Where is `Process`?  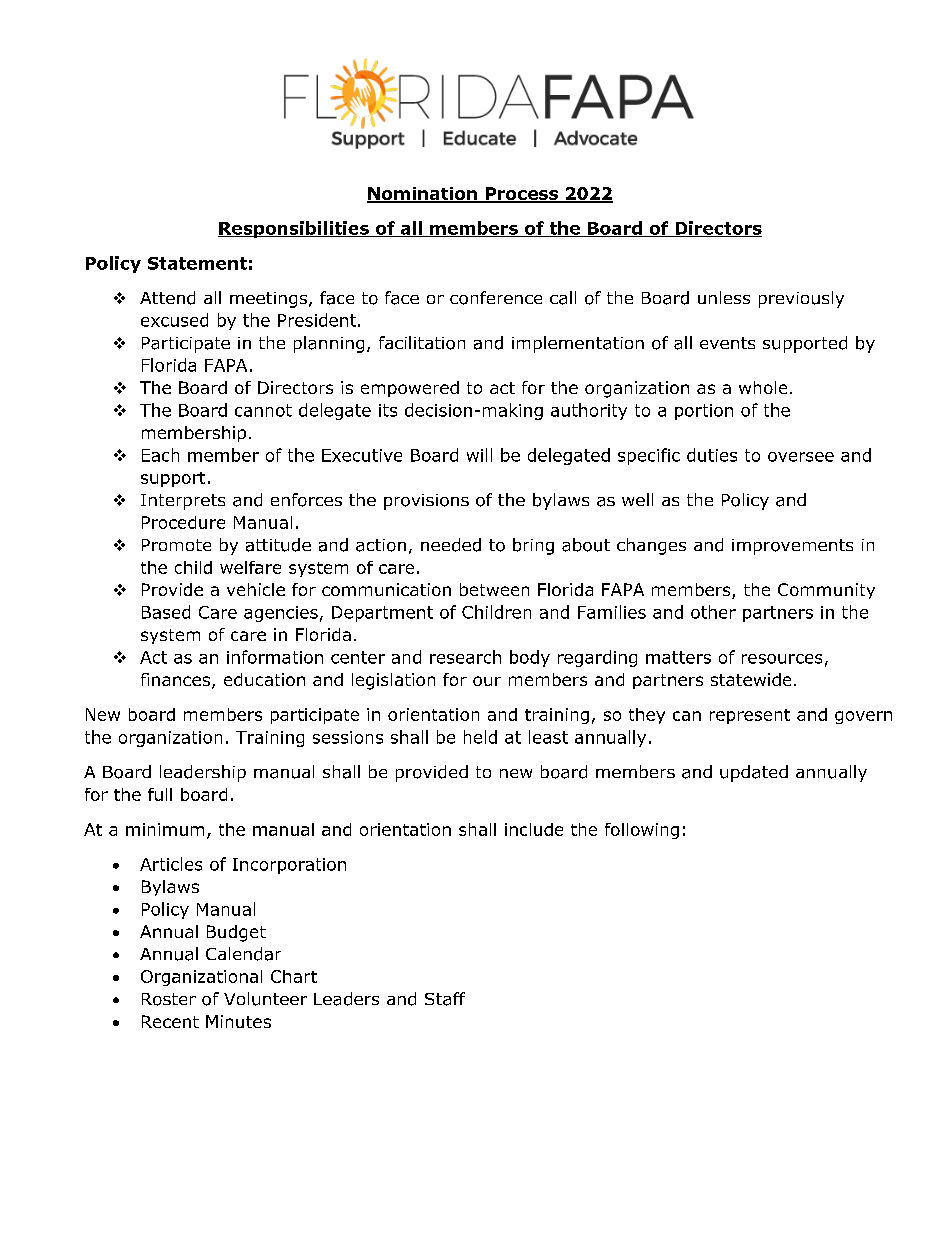
Process is located at coordinates (522, 194).
